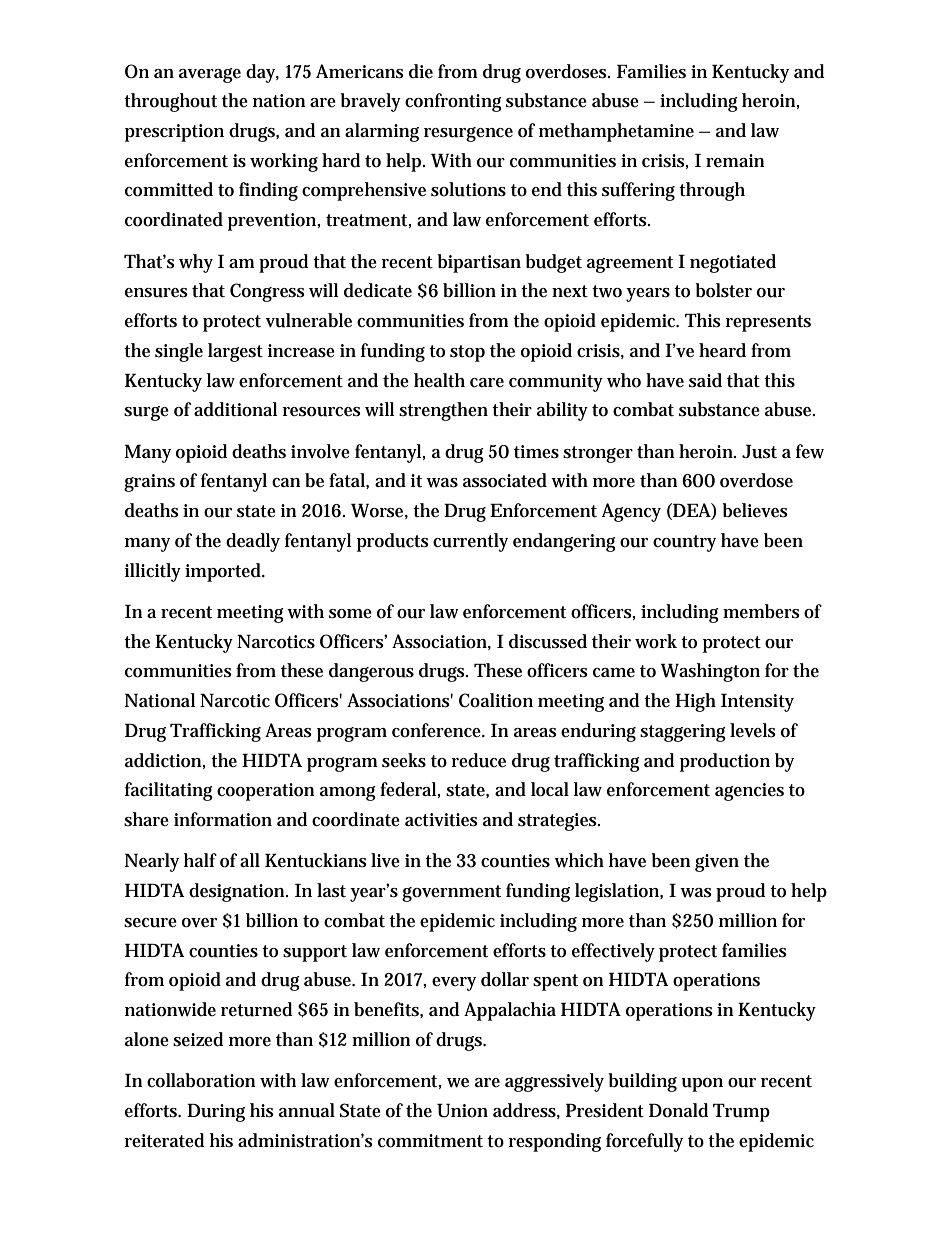 This screenshot has height=1233, width=952. Describe the element at coordinates (266, 792) in the screenshot. I see `cooperation` at that location.
